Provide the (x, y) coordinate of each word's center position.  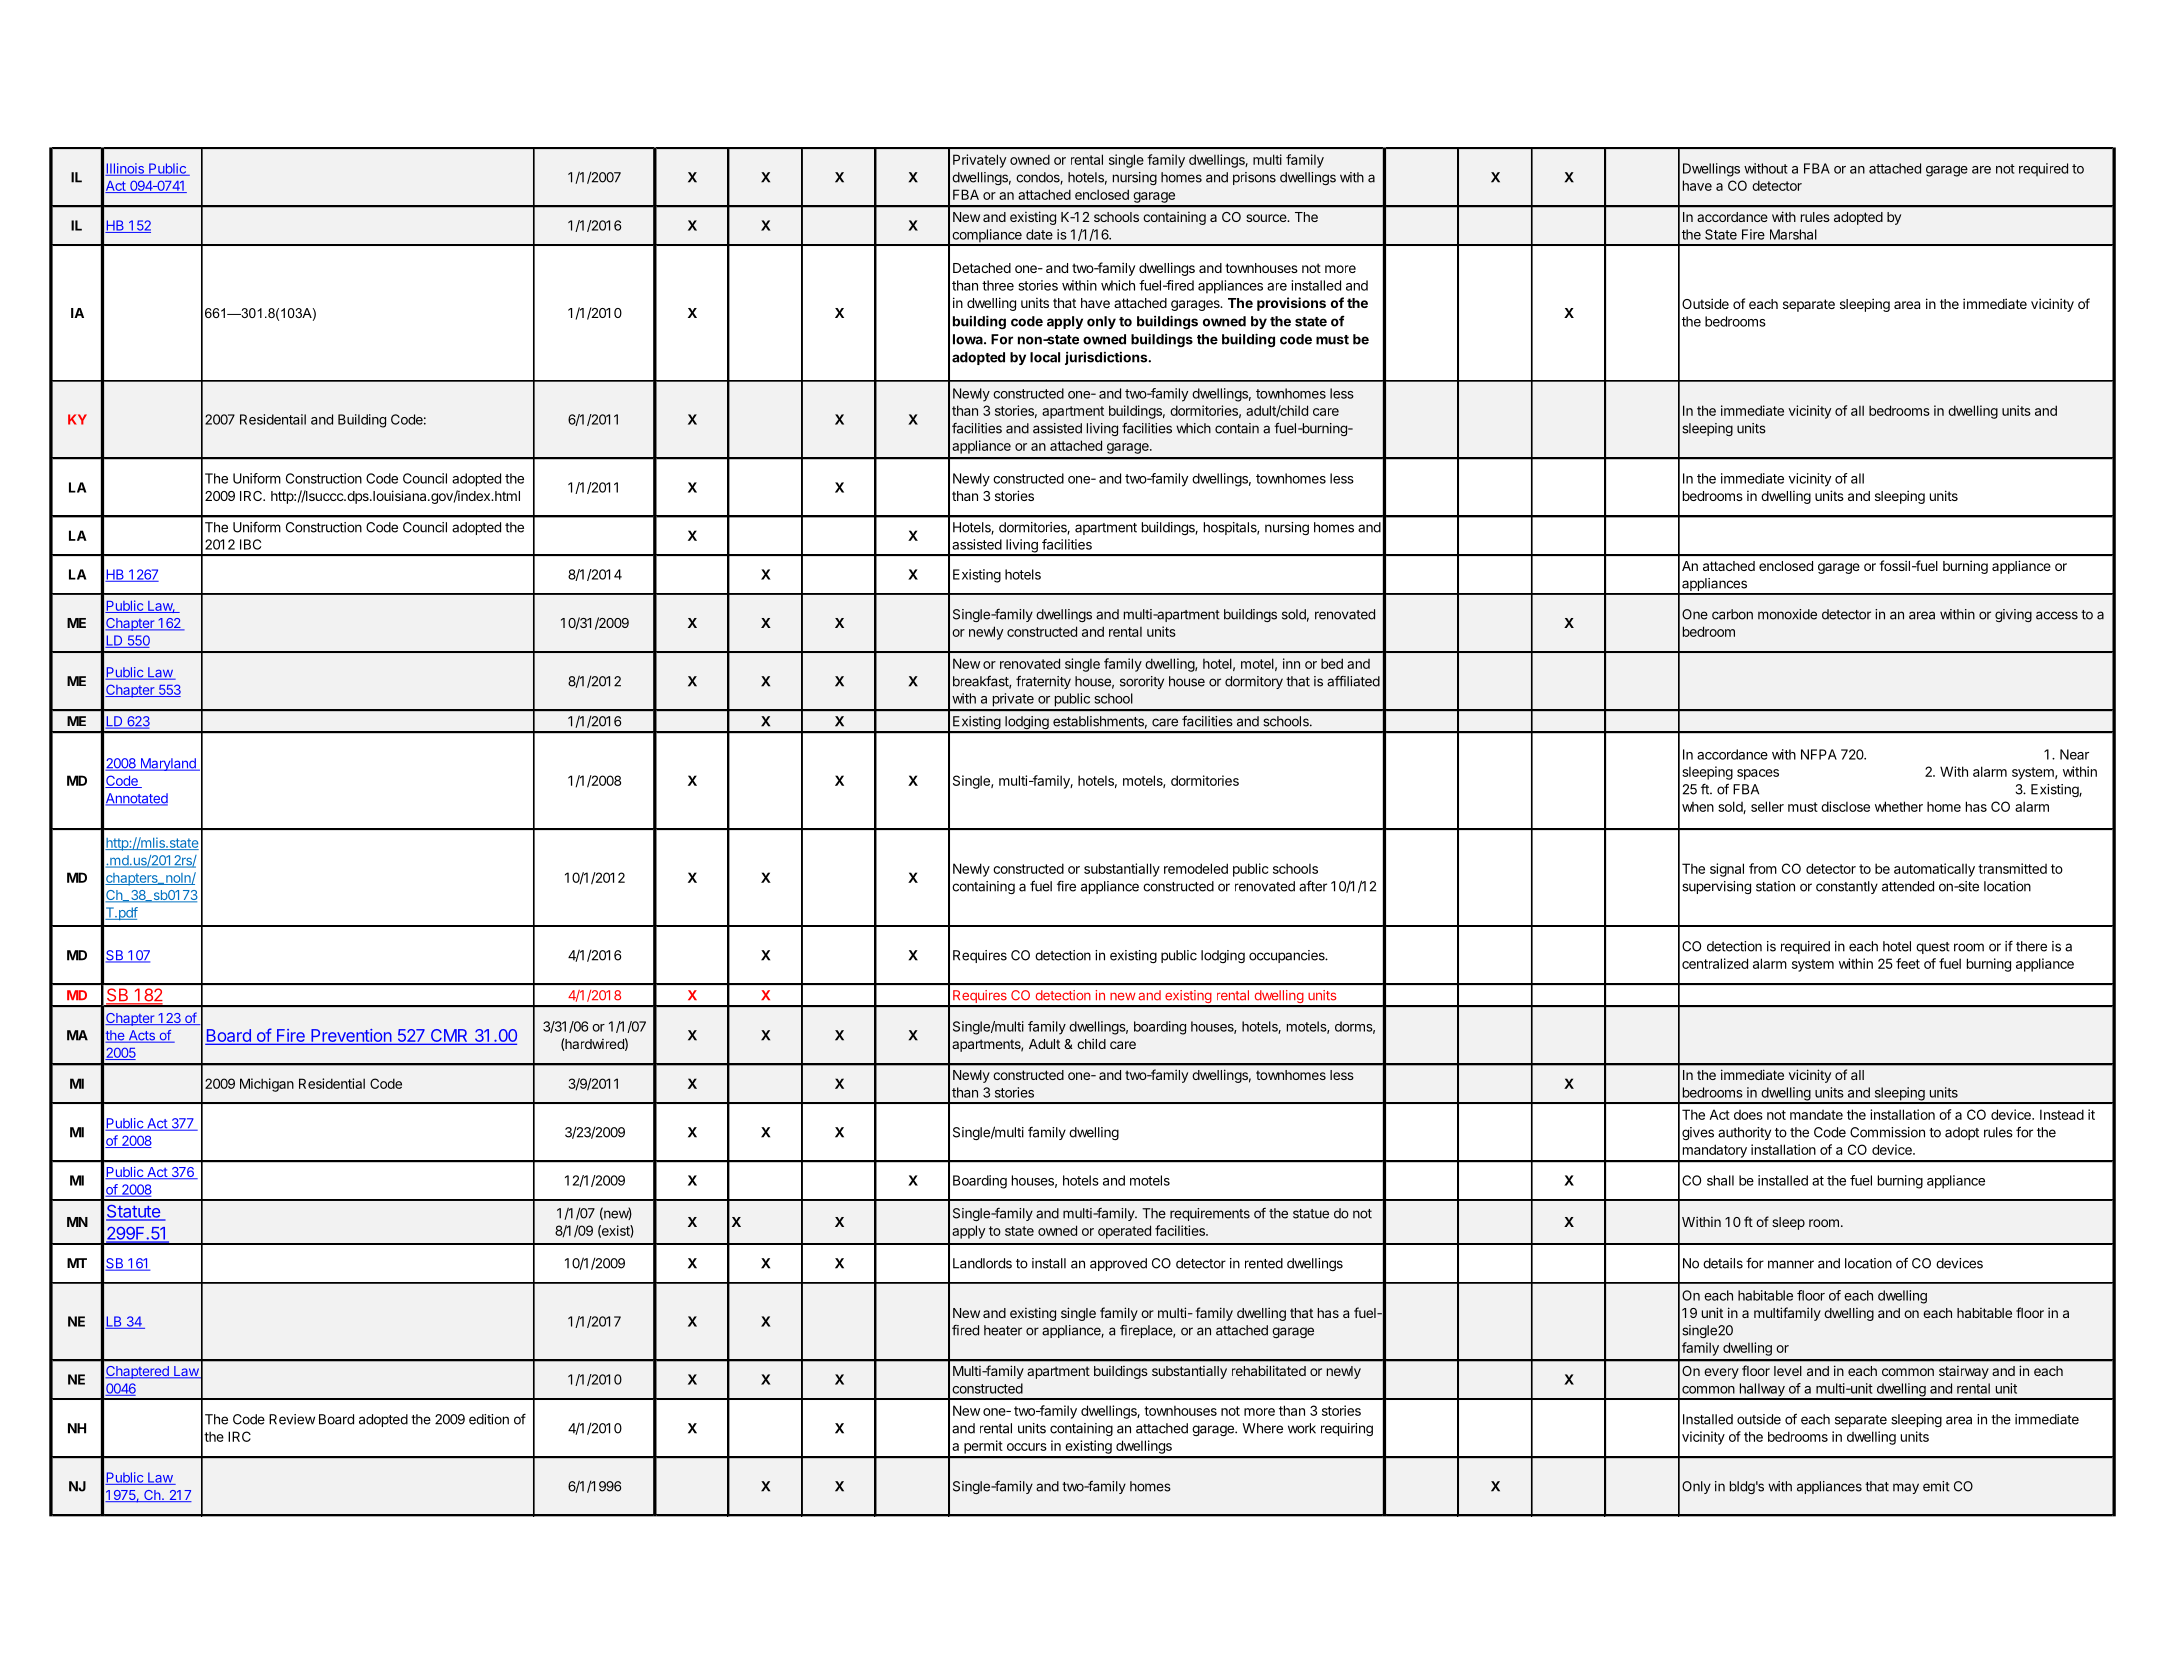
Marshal (1793, 234)
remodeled (1196, 868)
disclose (1845, 806)
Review (292, 1419)
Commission (1887, 1132)
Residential (332, 1083)
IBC (250, 544)
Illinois (125, 169)
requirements (1210, 1214)
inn (1291, 663)
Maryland (168, 764)
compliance (987, 237)
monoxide (1787, 614)
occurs (1027, 1447)
